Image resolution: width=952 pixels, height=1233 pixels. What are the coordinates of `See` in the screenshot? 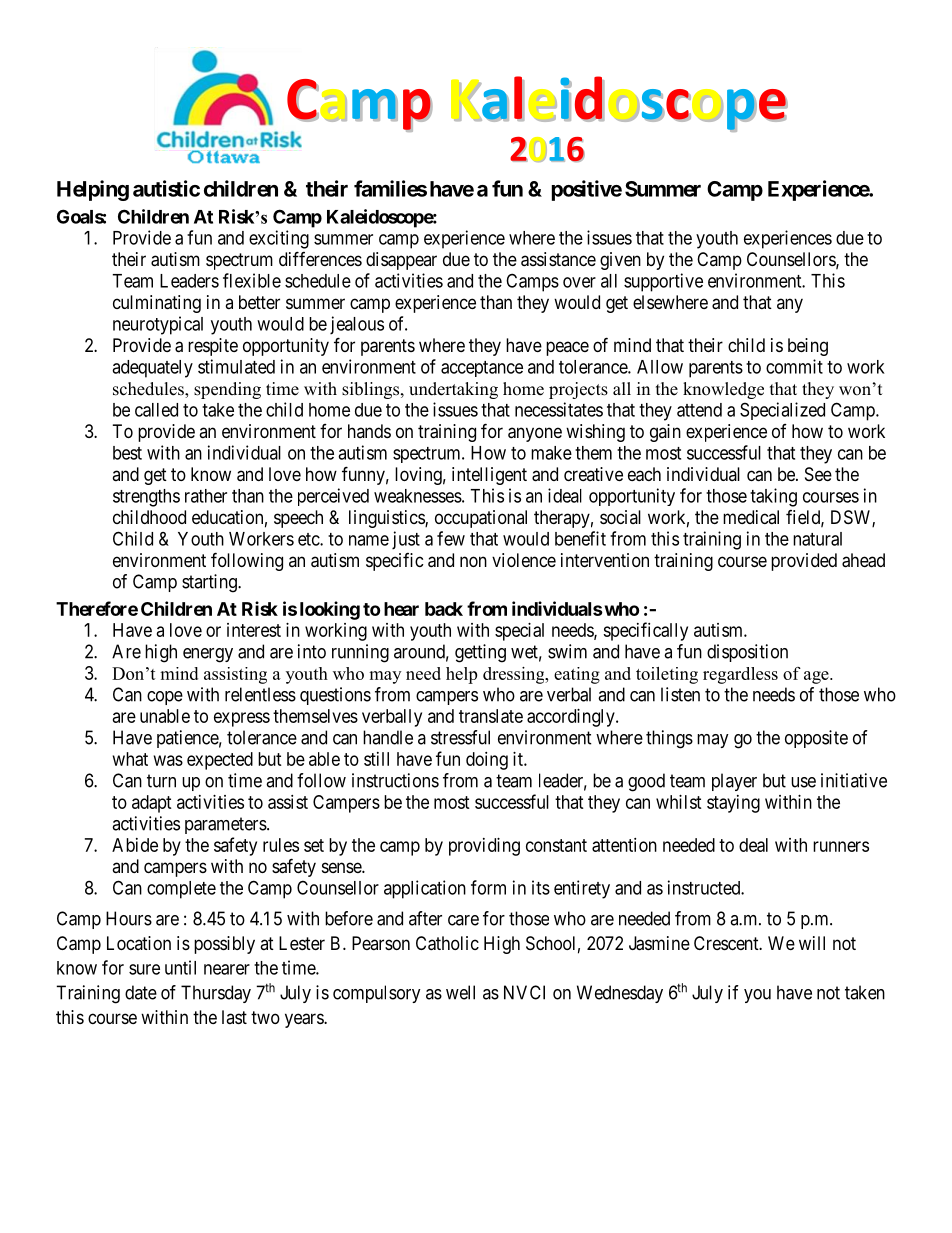 It's located at (818, 474).
